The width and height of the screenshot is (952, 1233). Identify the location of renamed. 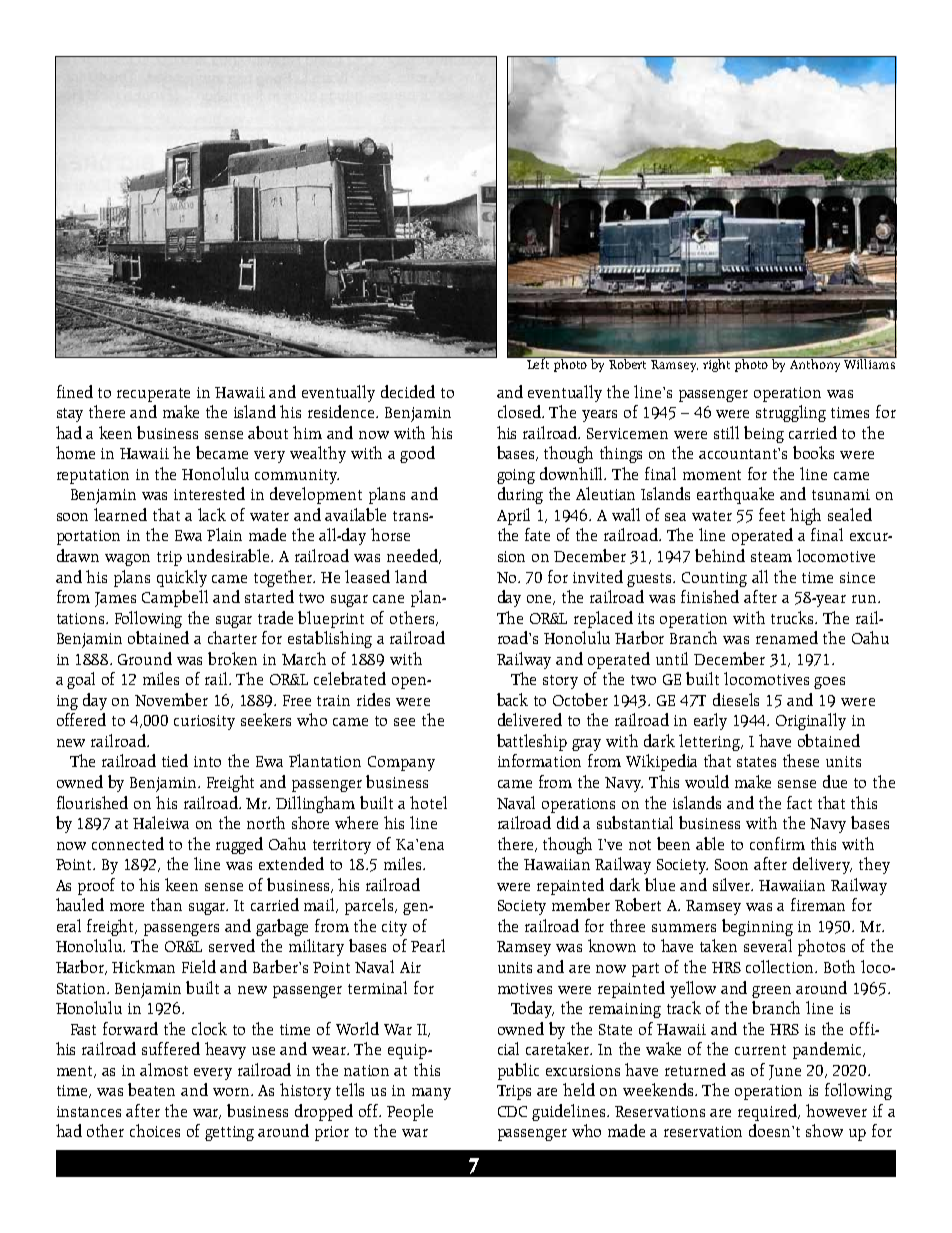
(787, 637).
